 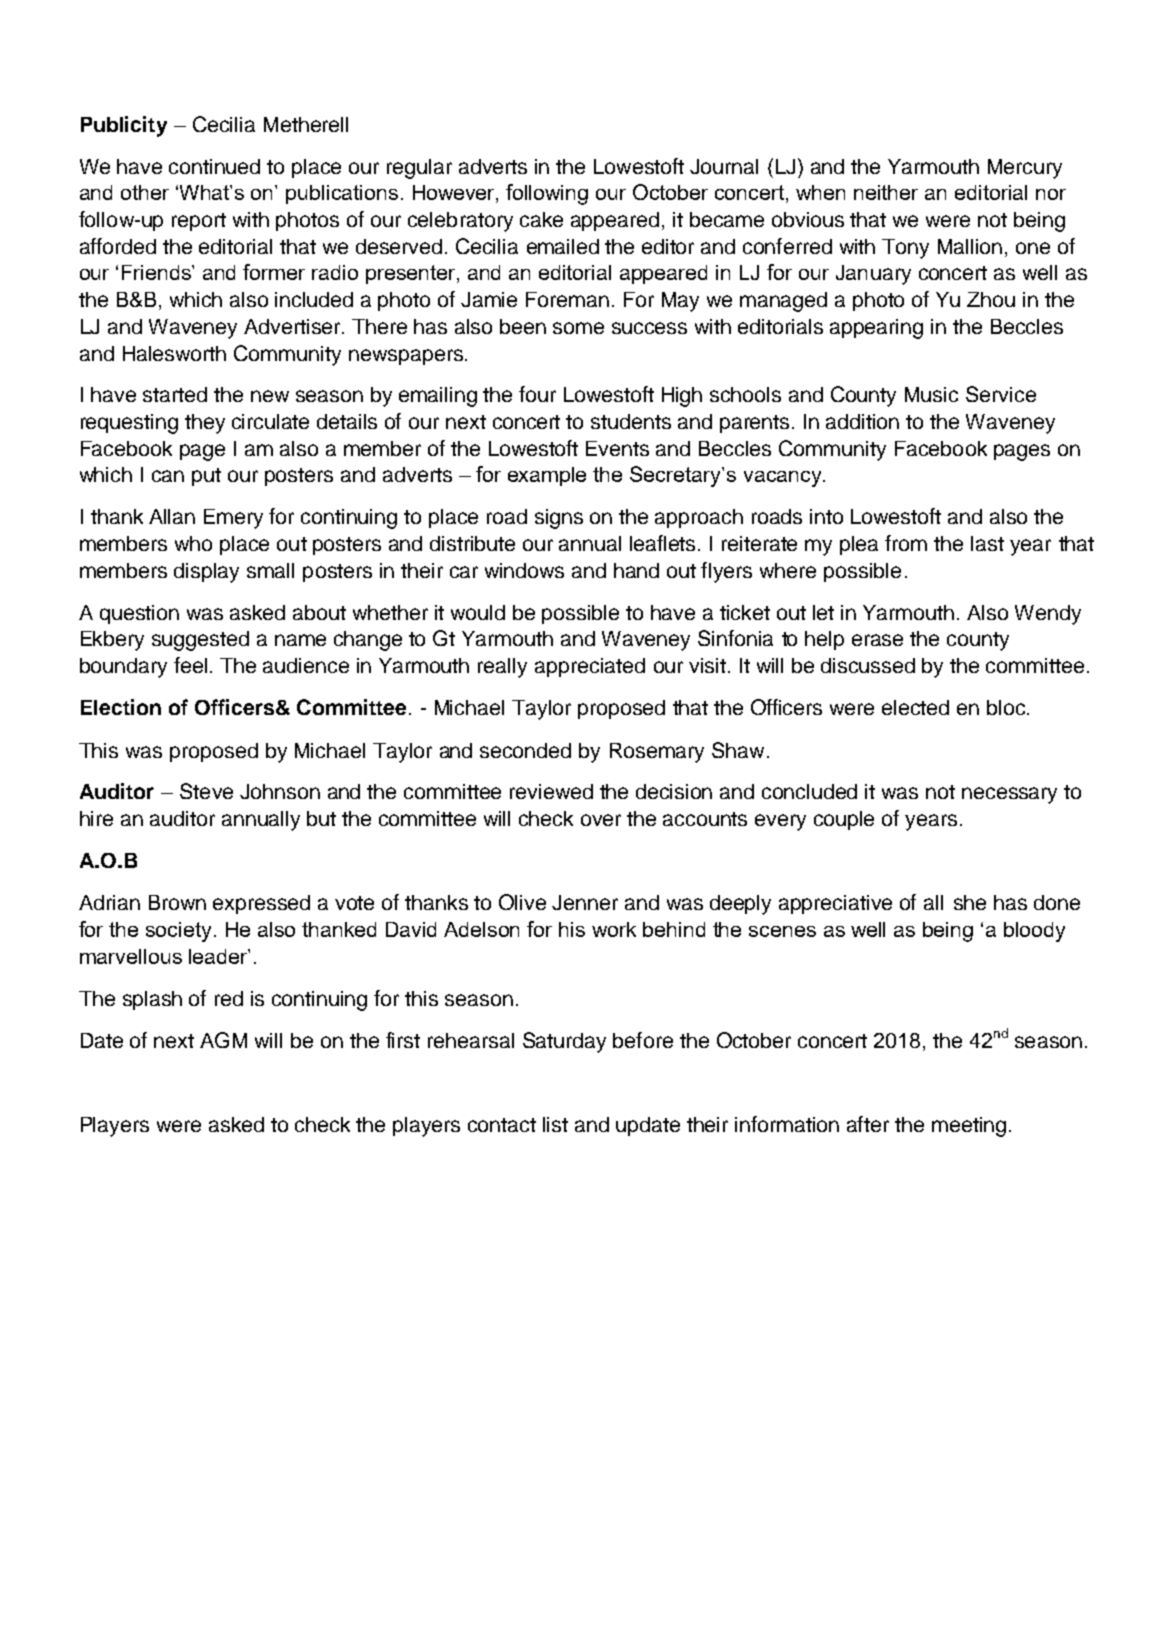 I want to click on AGM, so click(x=223, y=1040).
